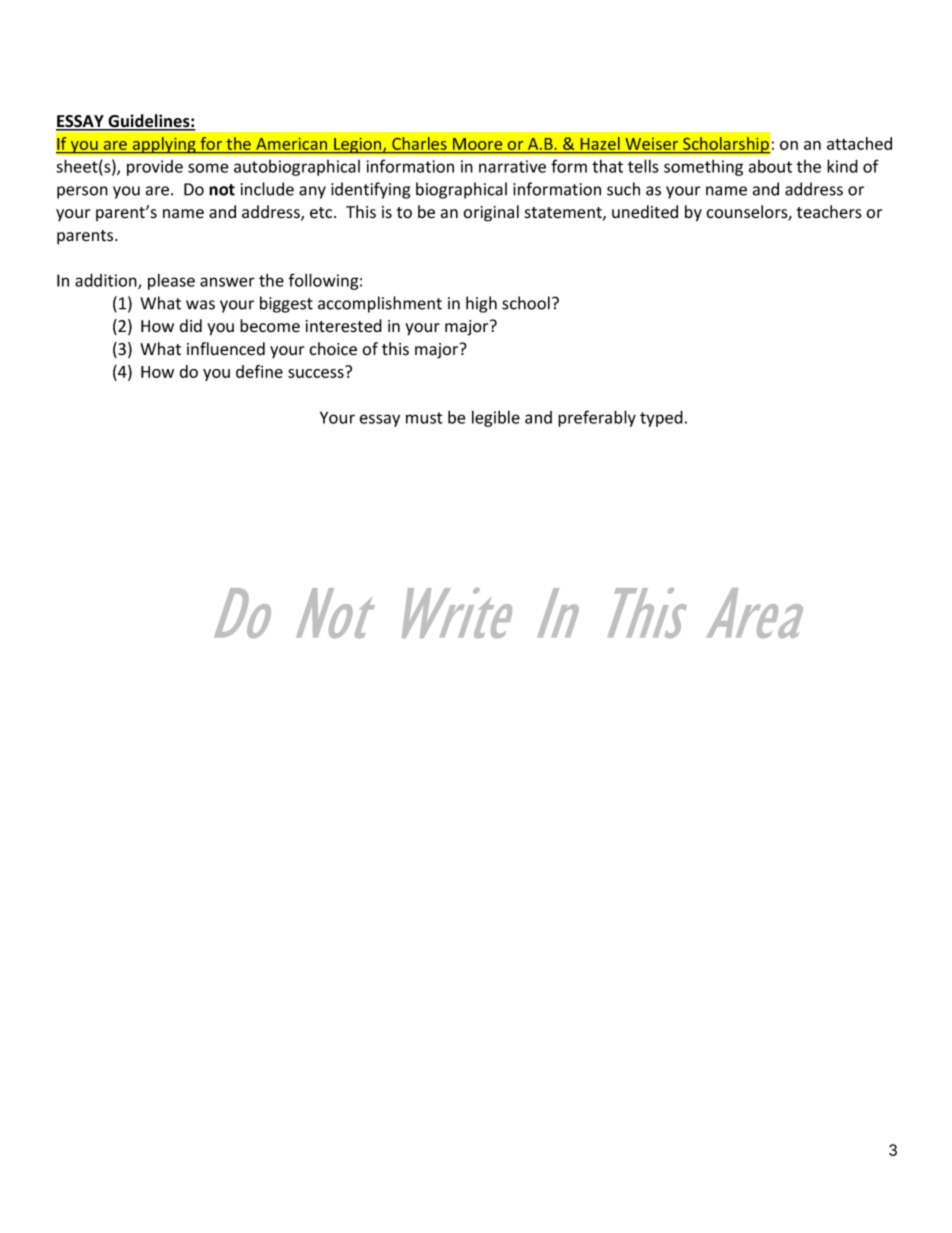 This screenshot has width=952, height=1233. Describe the element at coordinates (259, 371) in the screenshot. I see `define` at that location.
